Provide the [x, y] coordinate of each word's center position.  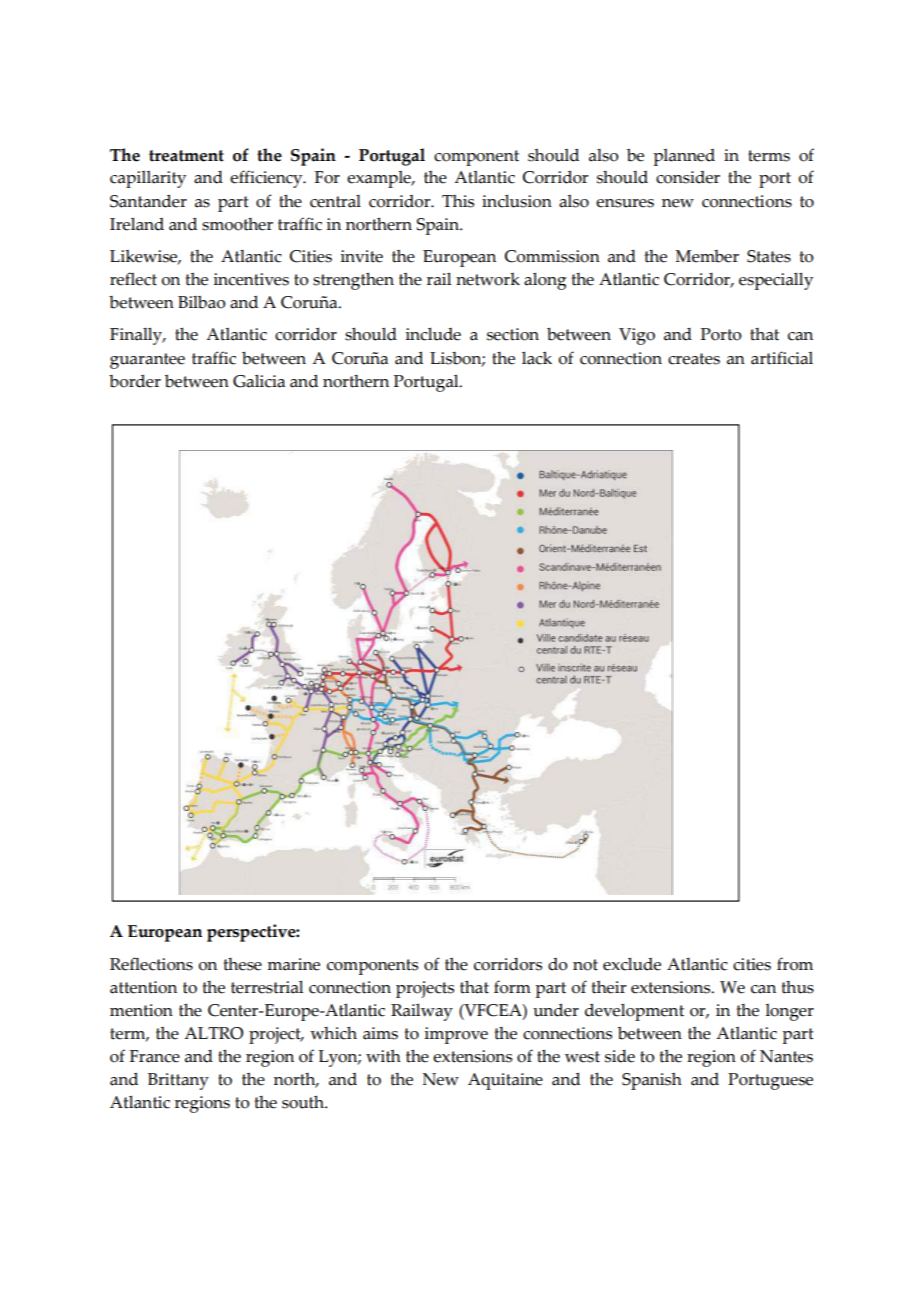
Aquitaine [505, 1081]
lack [537, 358]
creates [694, 359]
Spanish [652, 1081]
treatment [186, 156]
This [458, 201]
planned [684, 157]
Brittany [178, 1081]
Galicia [259, 381]
